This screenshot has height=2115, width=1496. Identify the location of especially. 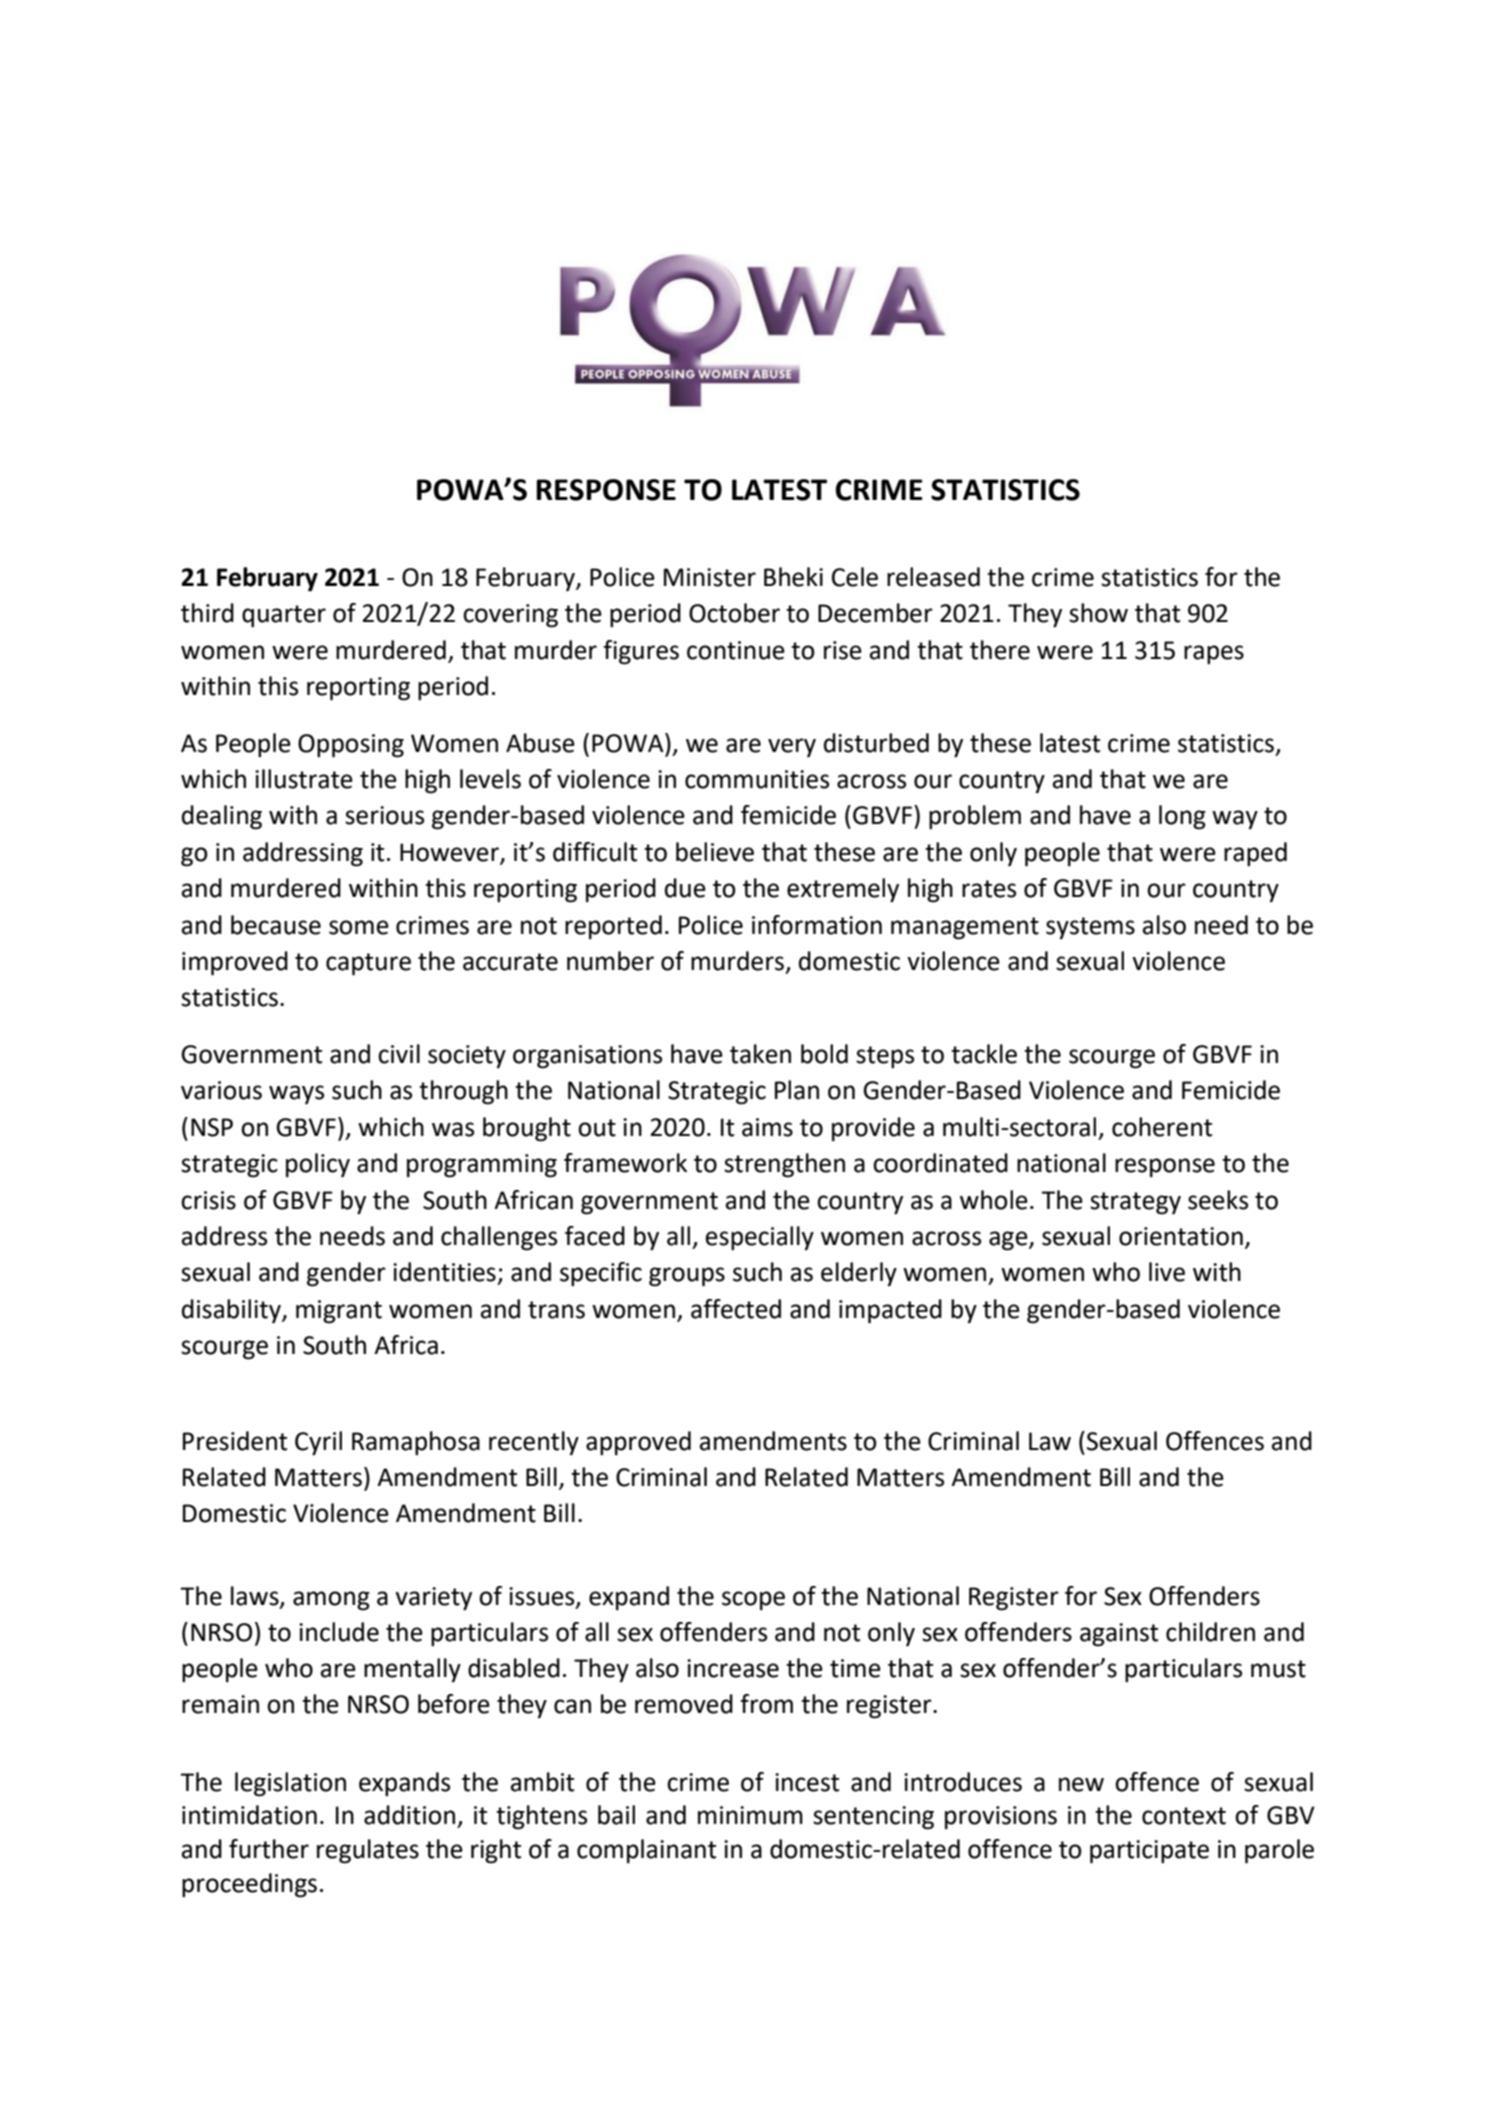
(760, 1238).
